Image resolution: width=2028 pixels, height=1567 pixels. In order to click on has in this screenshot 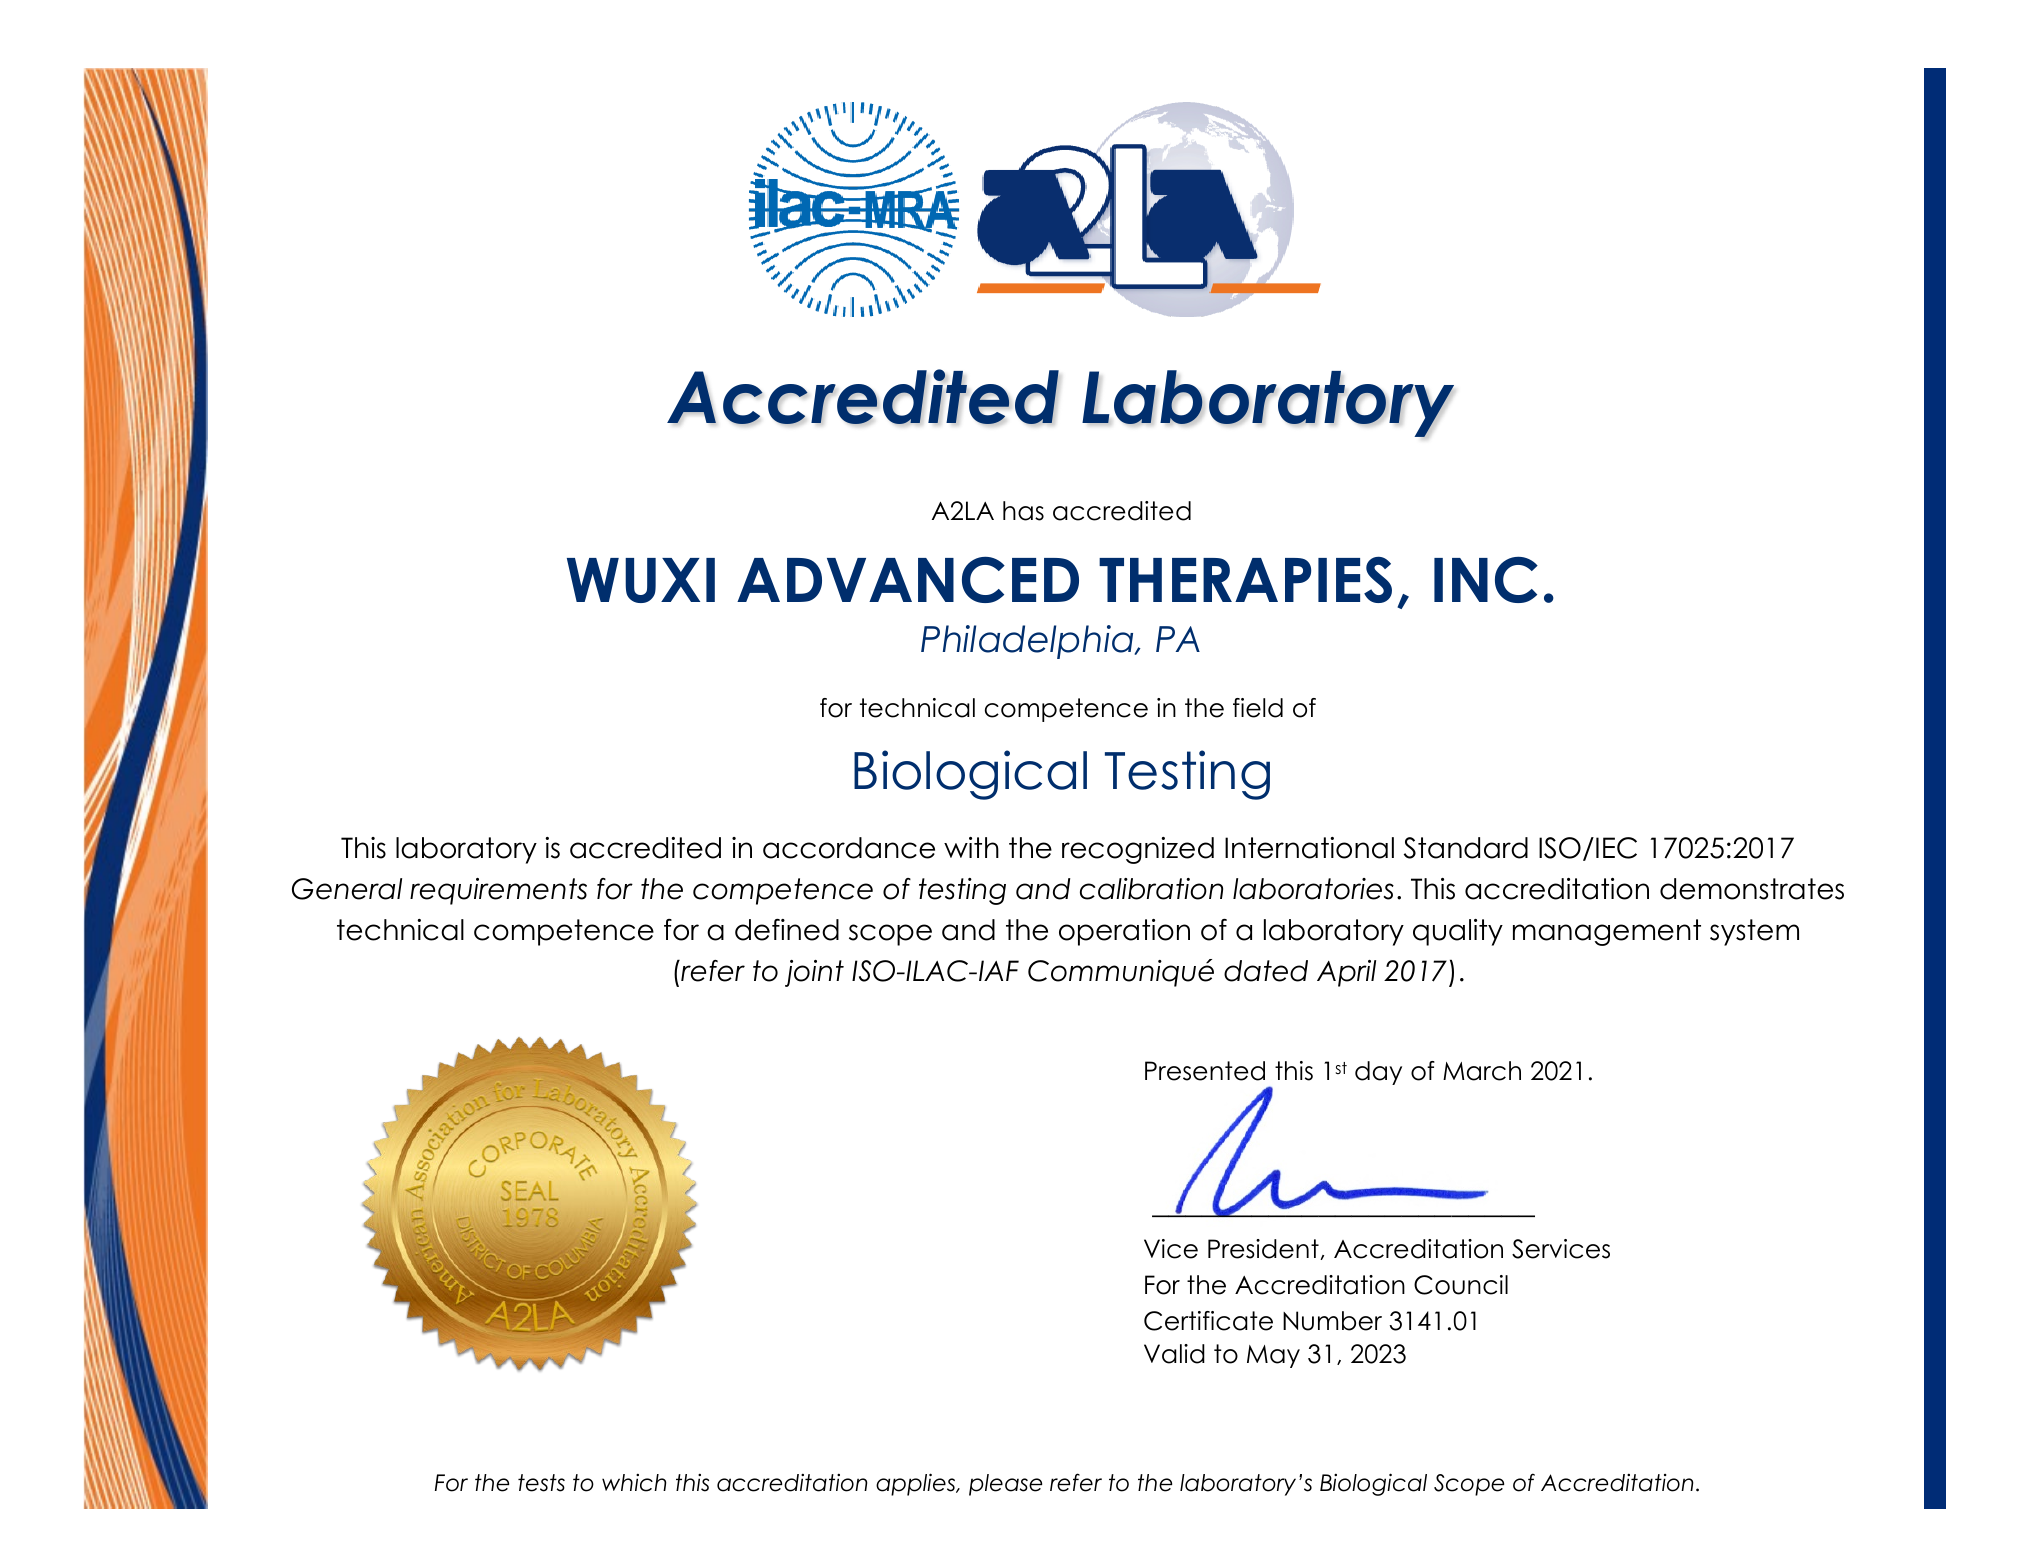, I will do `click(1023, 511)`.
